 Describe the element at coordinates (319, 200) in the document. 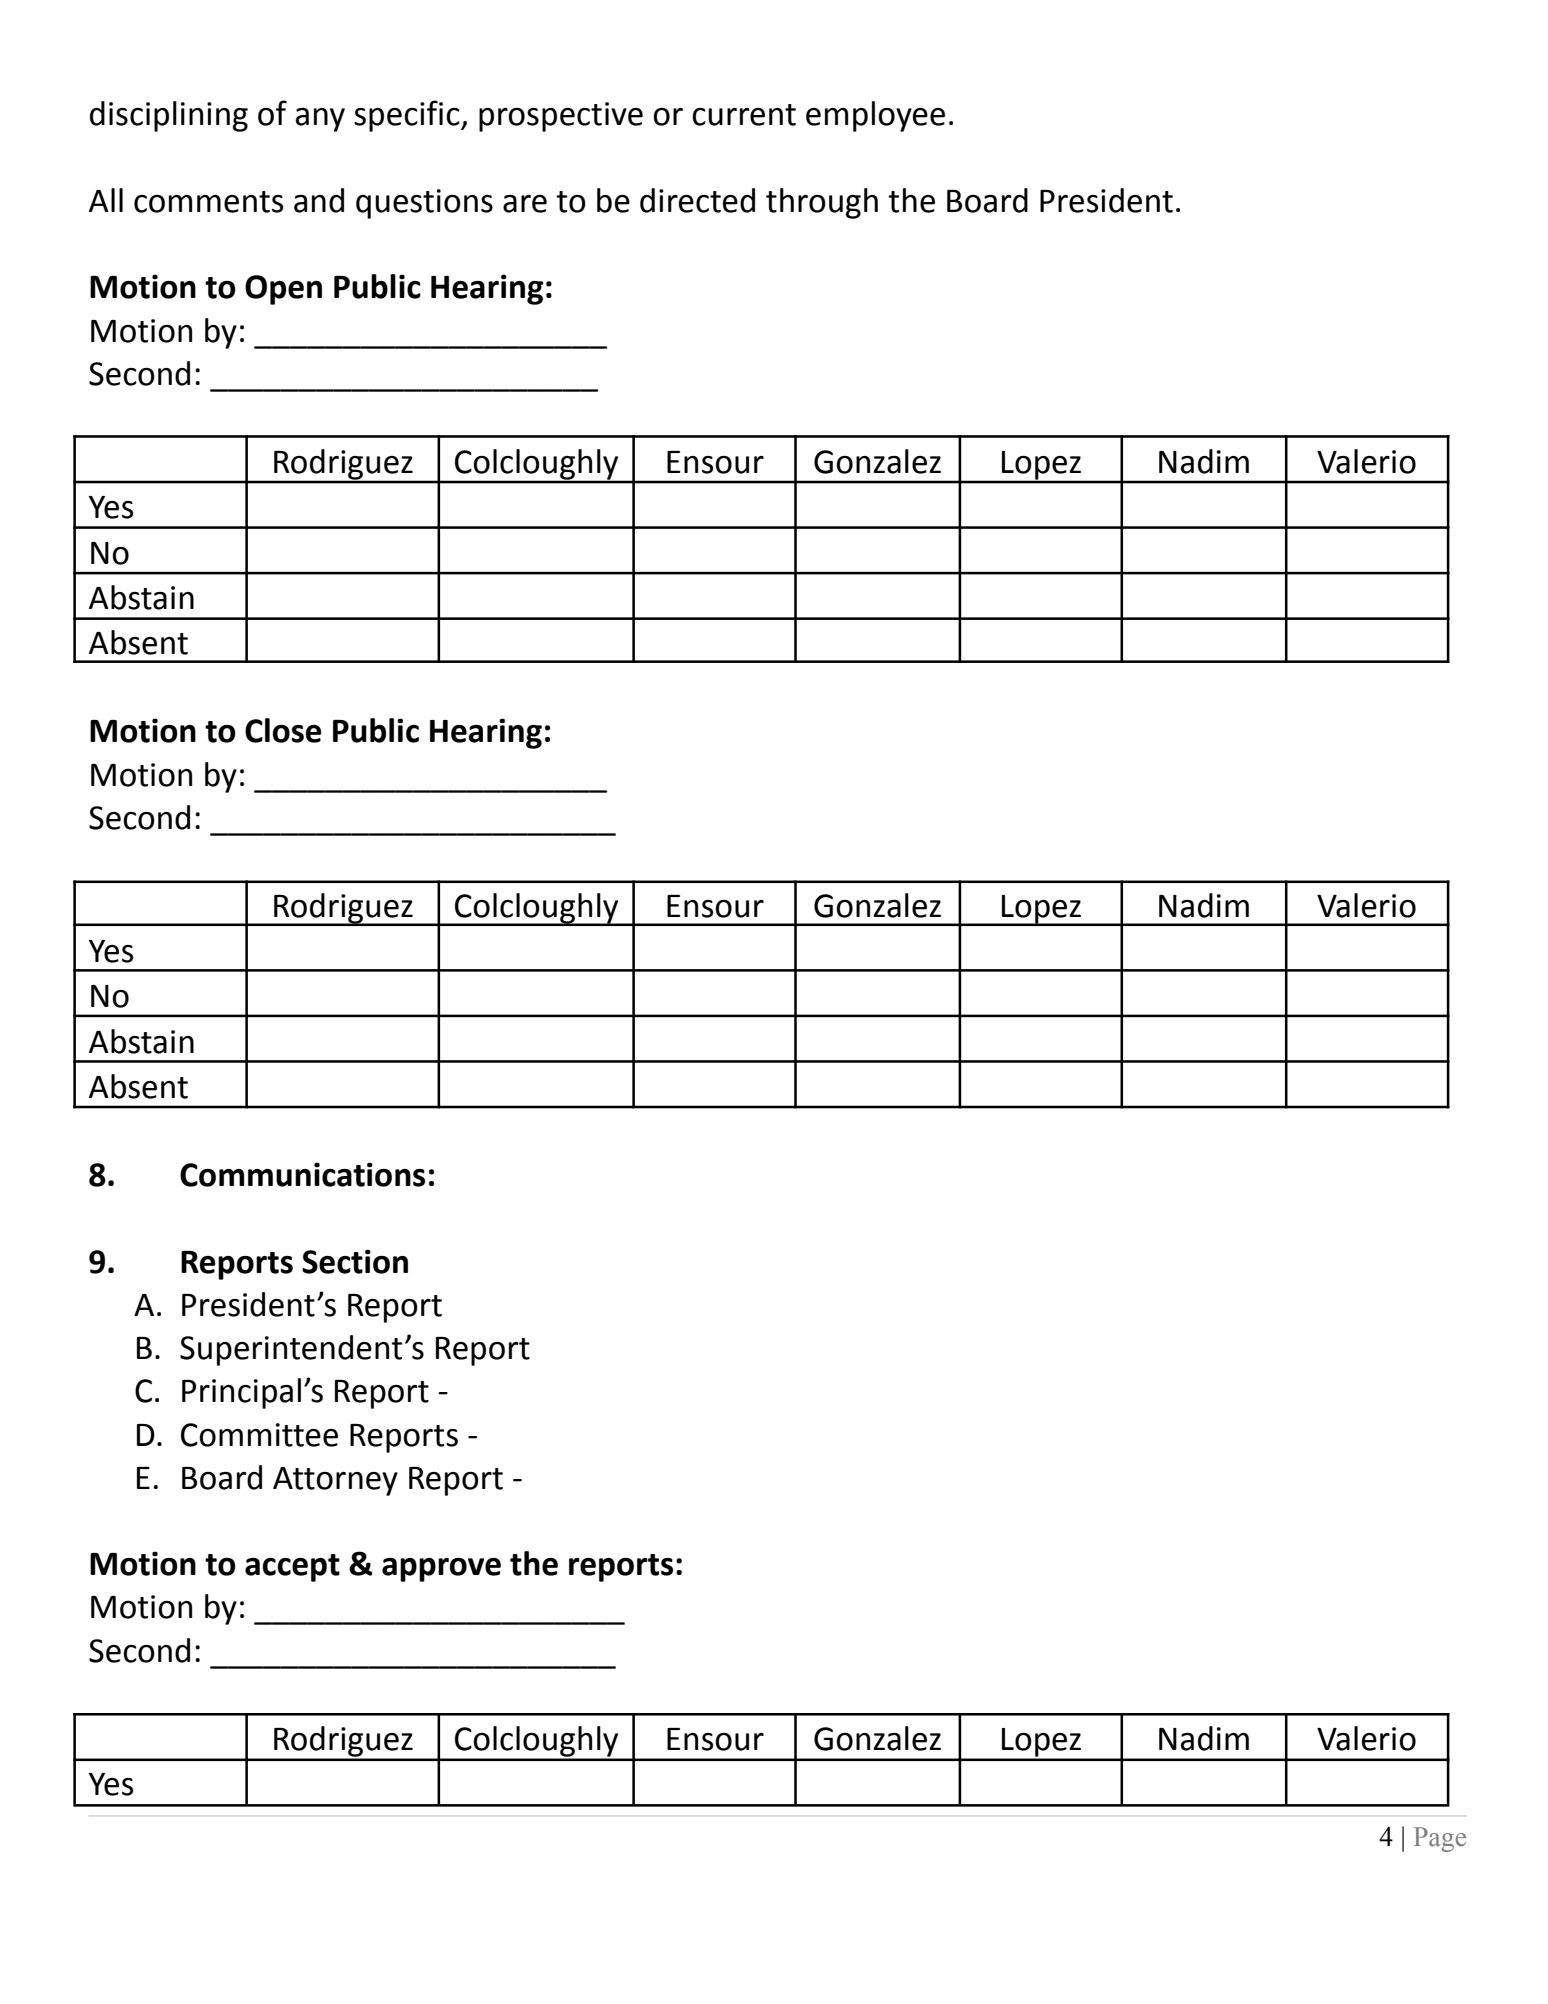

I see `and` at that location.
